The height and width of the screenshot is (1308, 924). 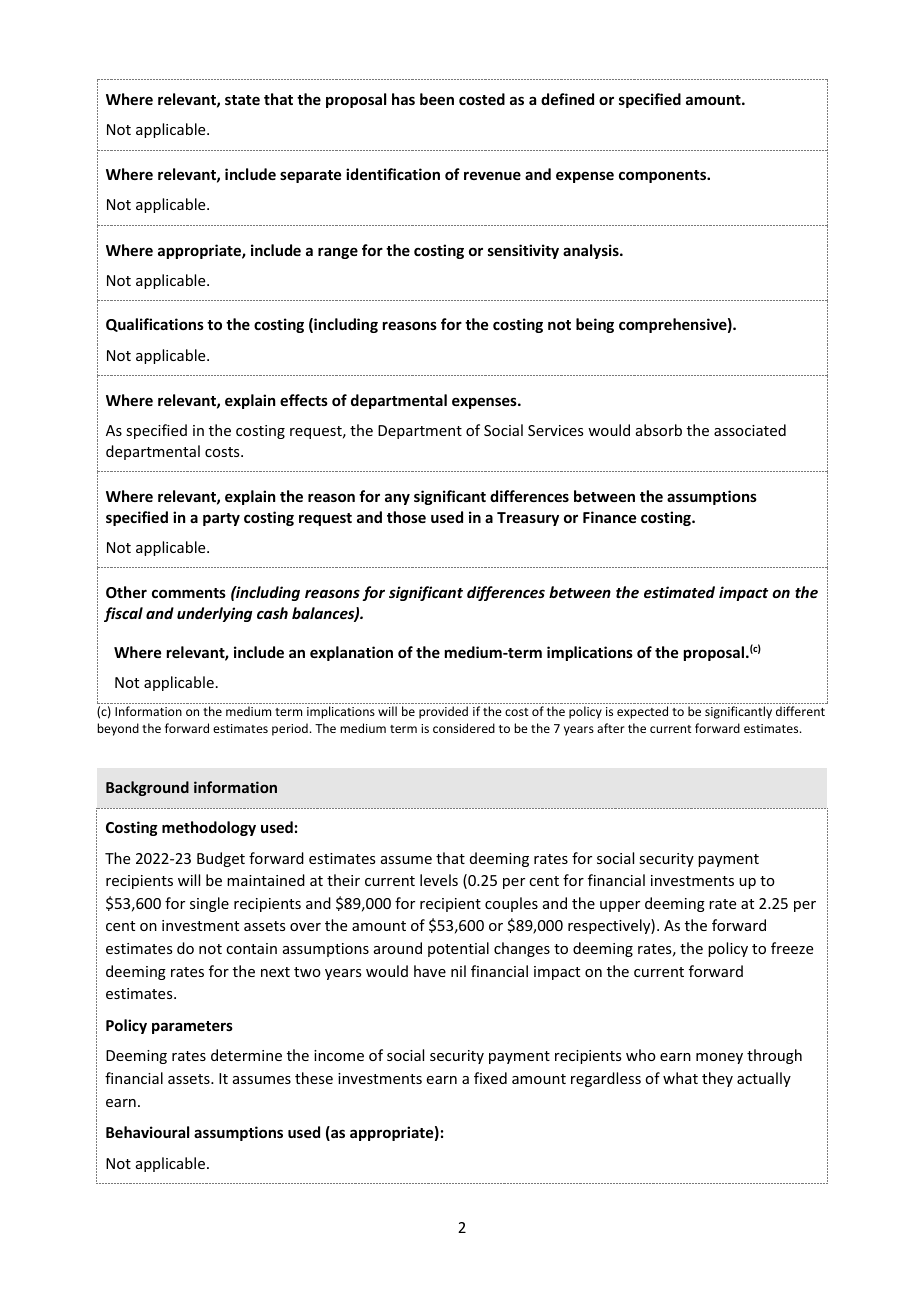 I want to click on estimated, so click(x=679, y=592).
